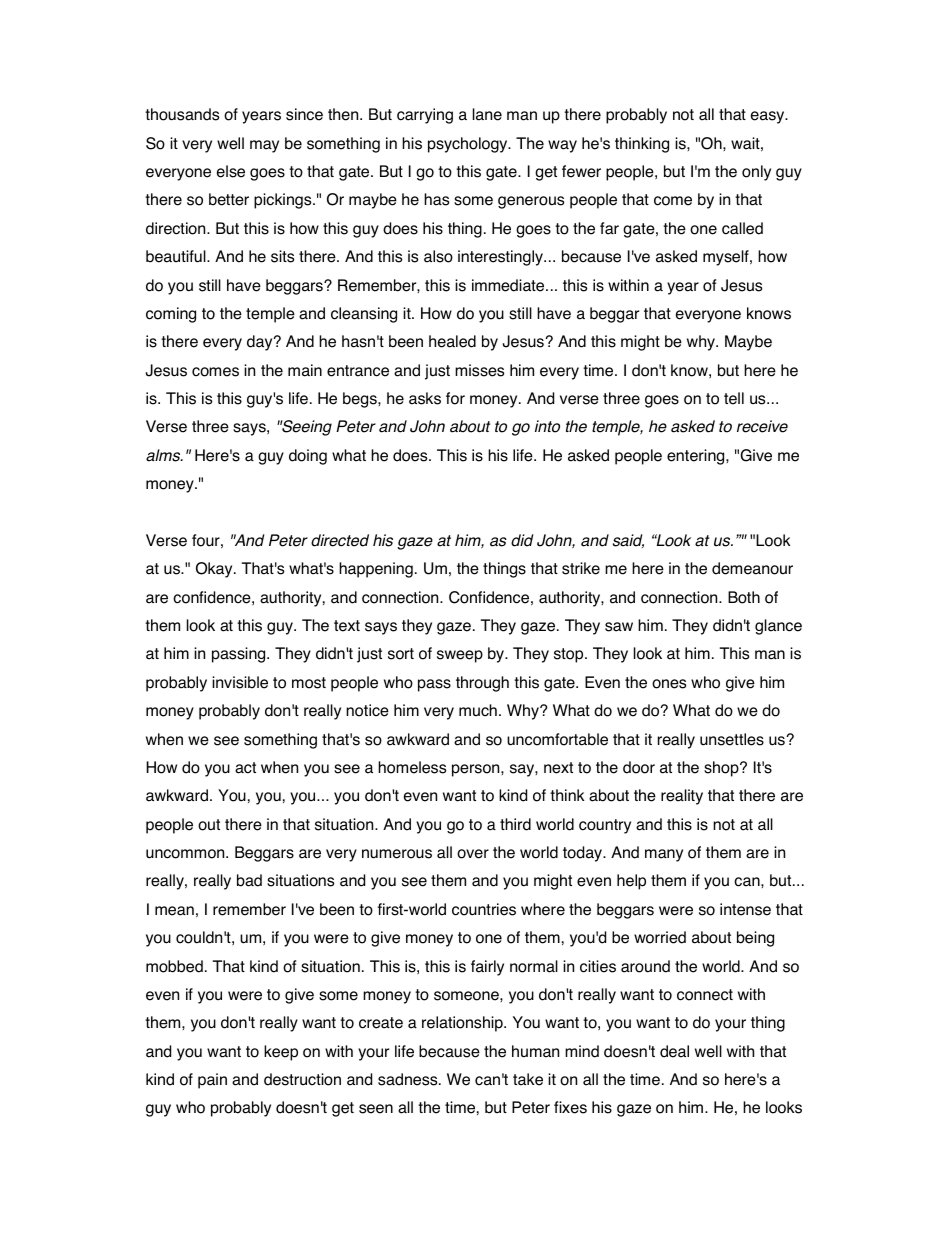 The width and height of the screenshot is (952, 1233). I want to click on Okay, so click(215, 570).
